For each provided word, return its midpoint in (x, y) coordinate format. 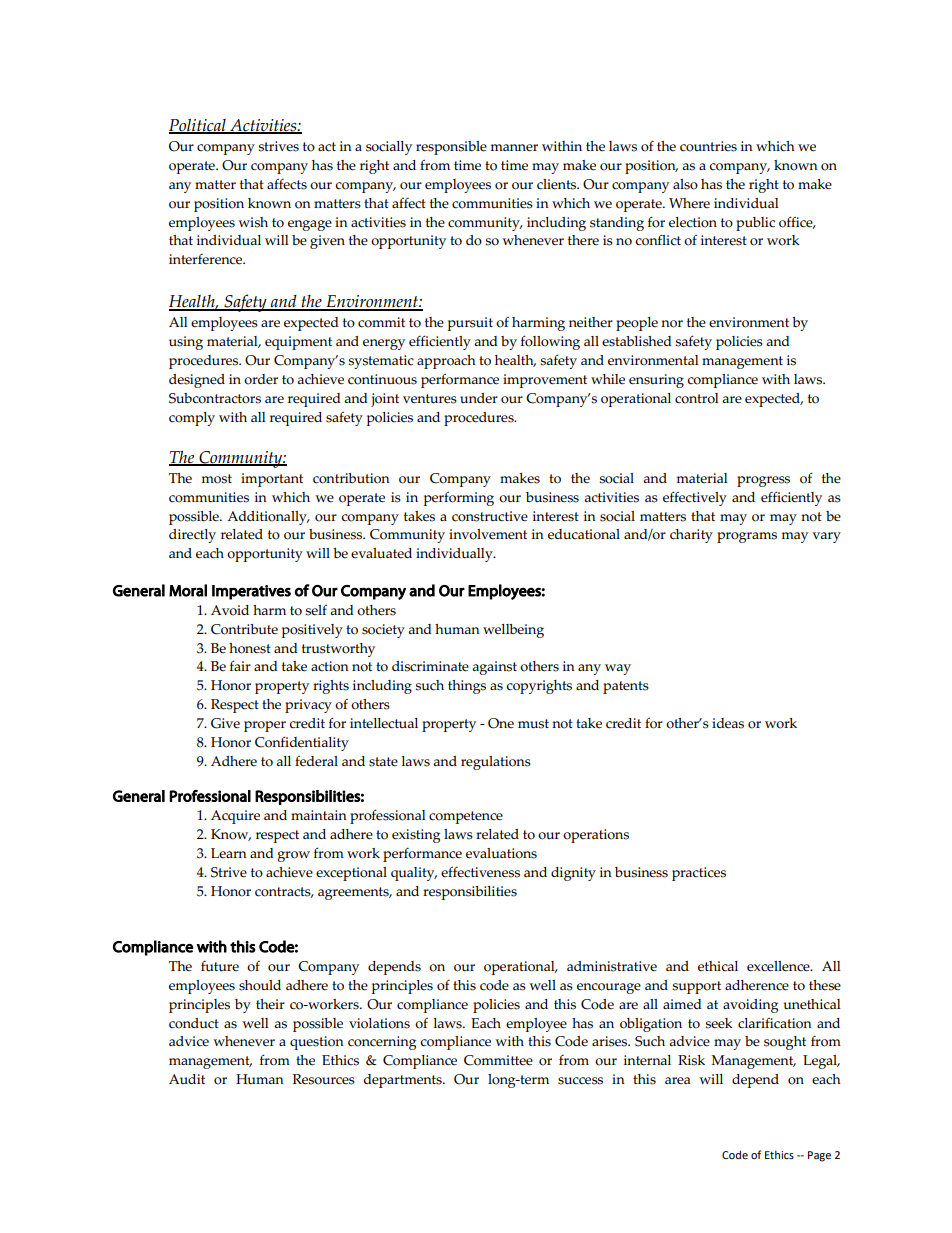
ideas (728, 723)
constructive (490, 516)
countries (708, 146)
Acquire (235, 817)
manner (514, 148)
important (272, 480)
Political (198, 126)
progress (763, 481)
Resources (324, 1079)
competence (466, 817)
